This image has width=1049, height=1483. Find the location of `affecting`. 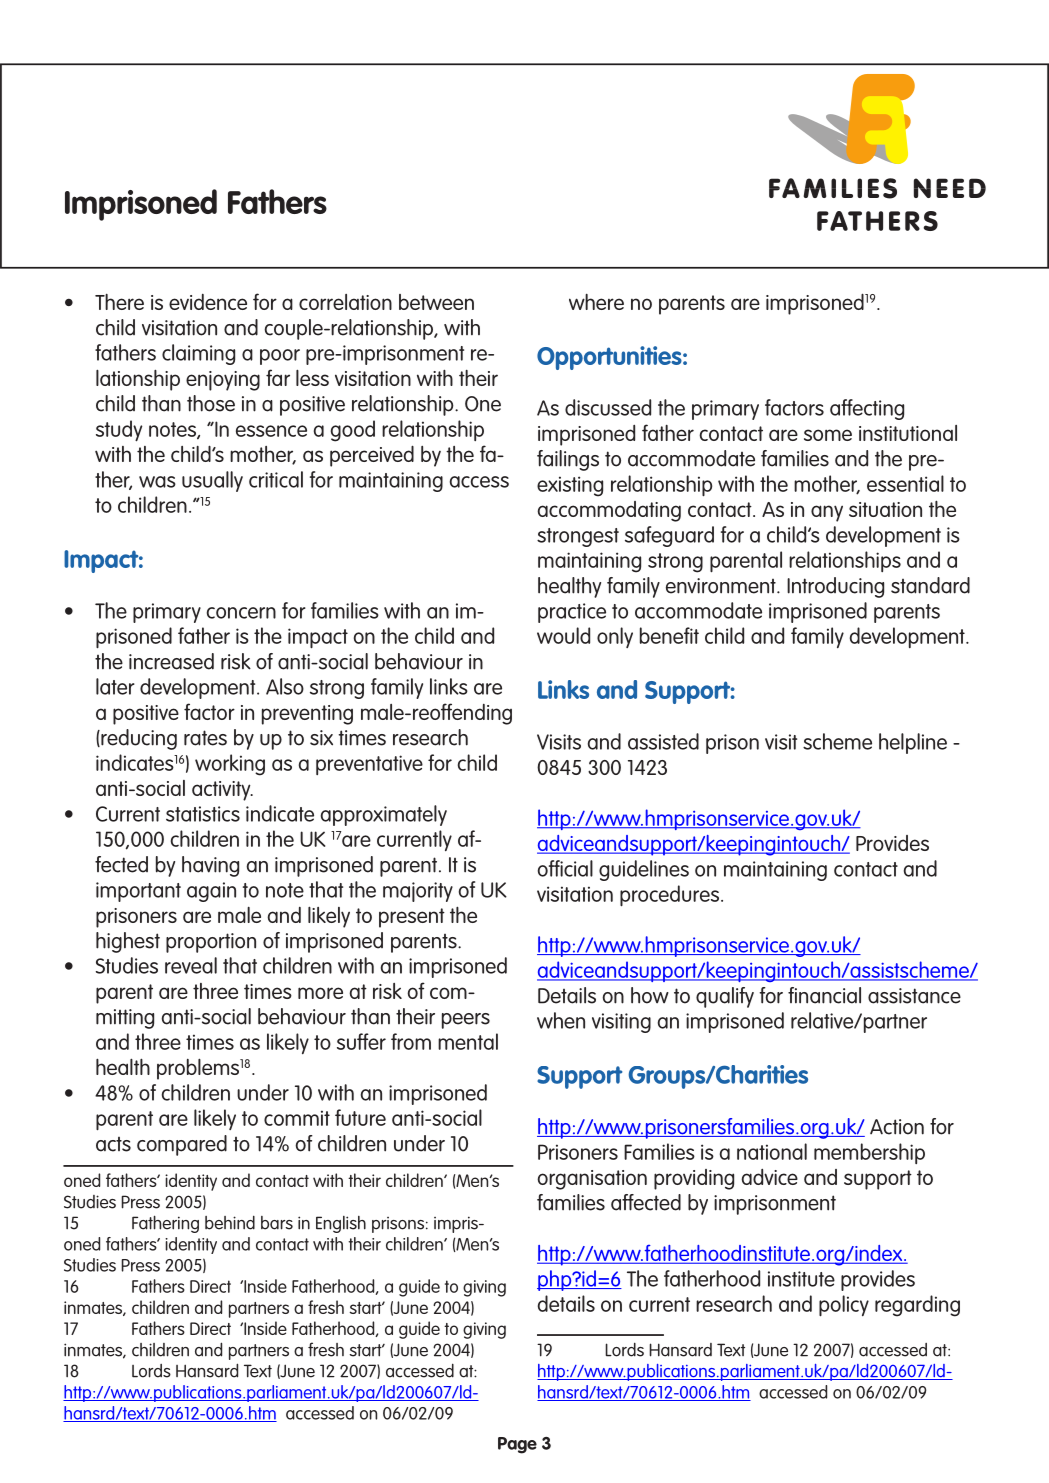

affecting is located at coordinates (867, 409).
